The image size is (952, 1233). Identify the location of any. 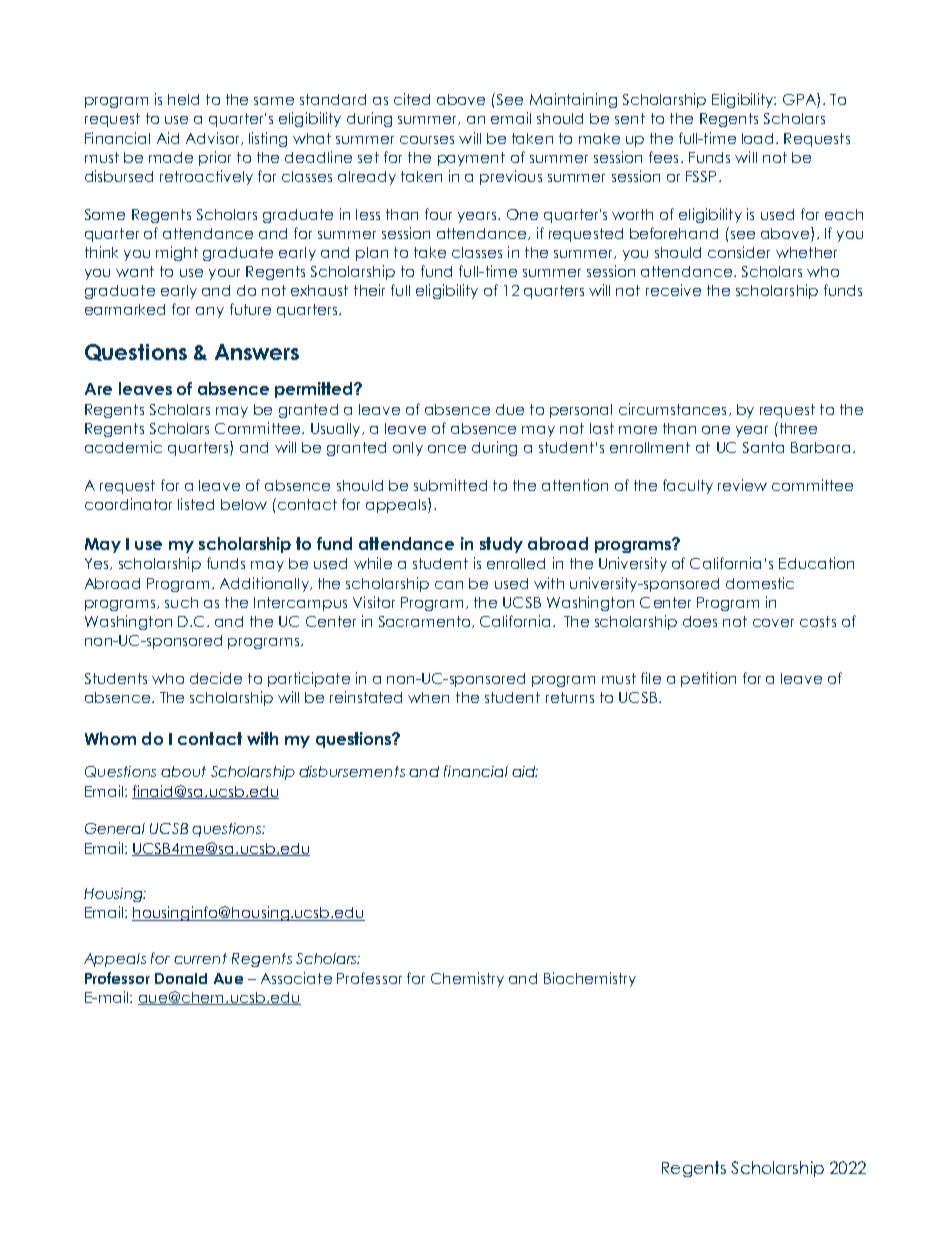
(210, 312).
